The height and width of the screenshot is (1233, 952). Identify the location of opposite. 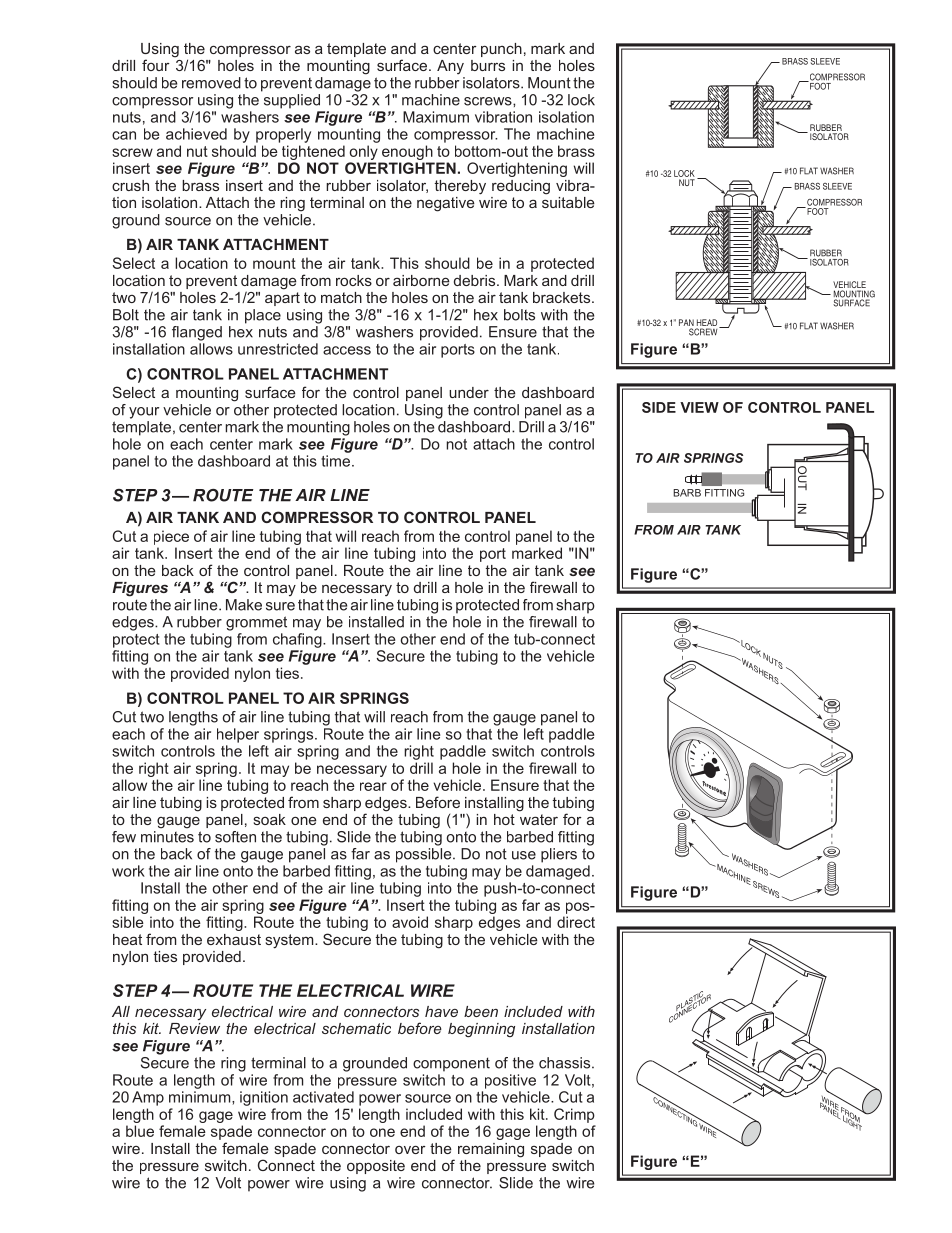
(376, 1167).
